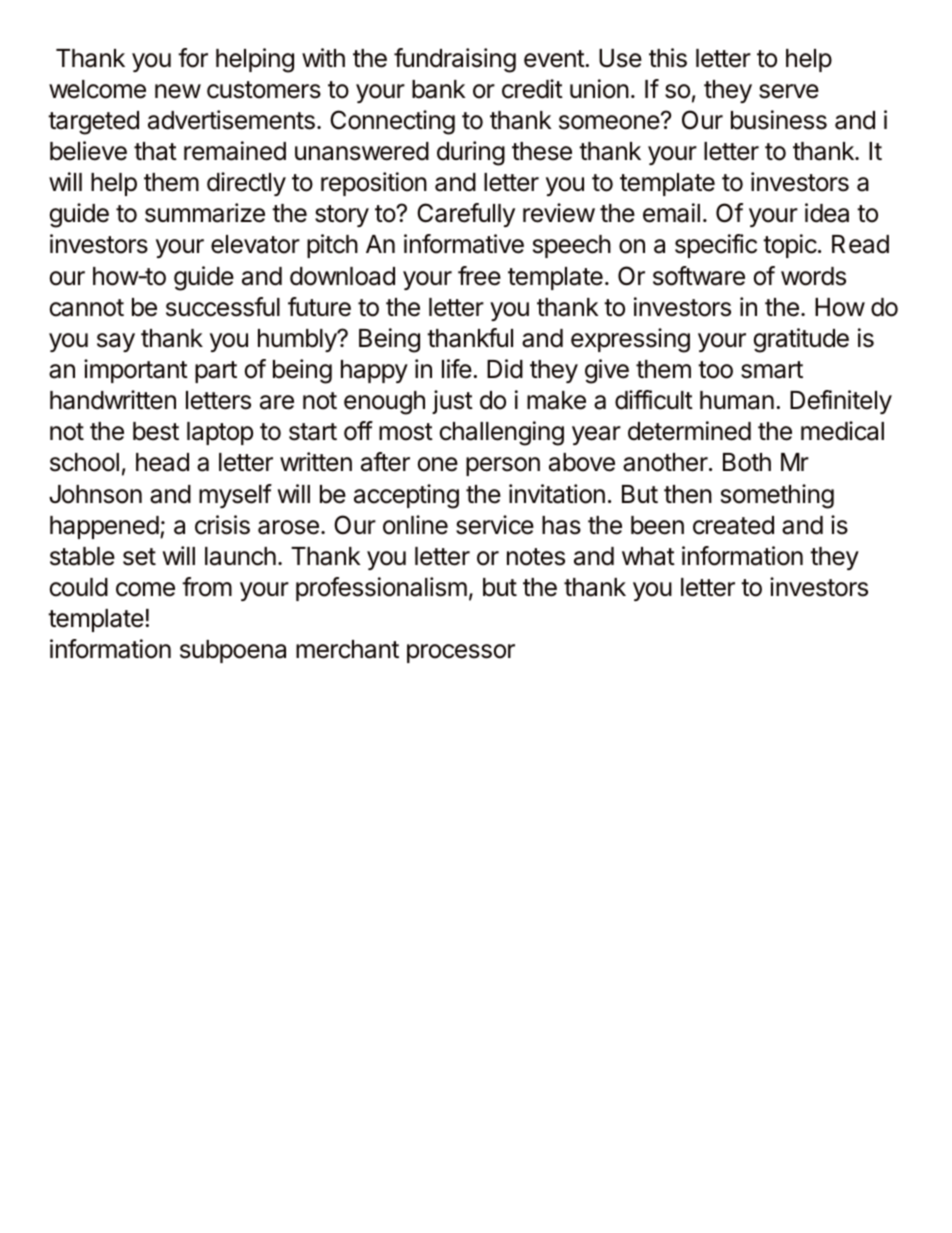 The image size is (952, 1233). What do you see at coordinates (233, 651) in the page?
I see `subpoena` at bounding box center [233, 651].
